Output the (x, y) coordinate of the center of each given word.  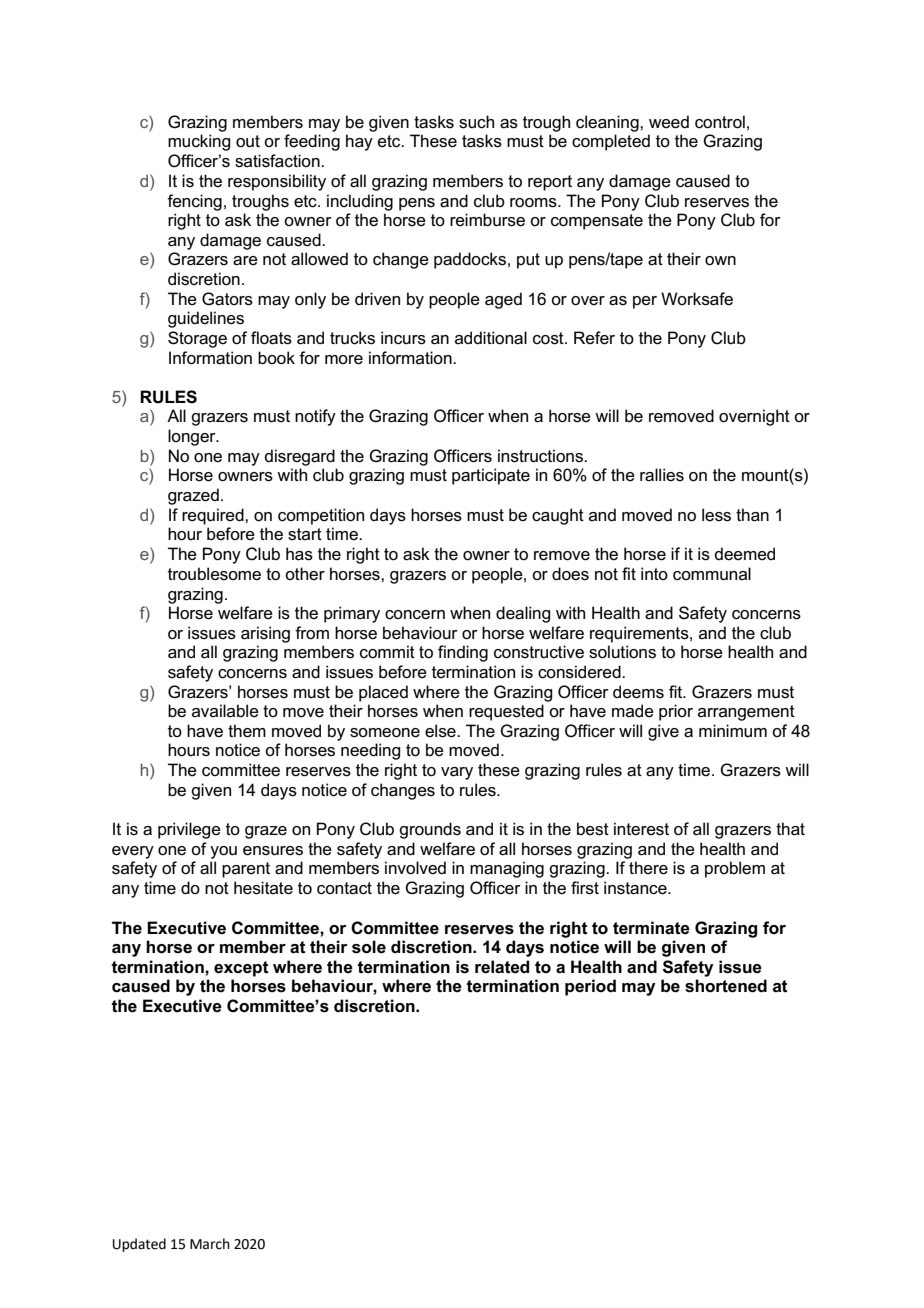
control (720, 122)
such (476, 122)
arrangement (746, 713)
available (225, 711)
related (502, 967)
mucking (199, 142)
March (210, 1244)
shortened (726, 986)
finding (463, 653)
